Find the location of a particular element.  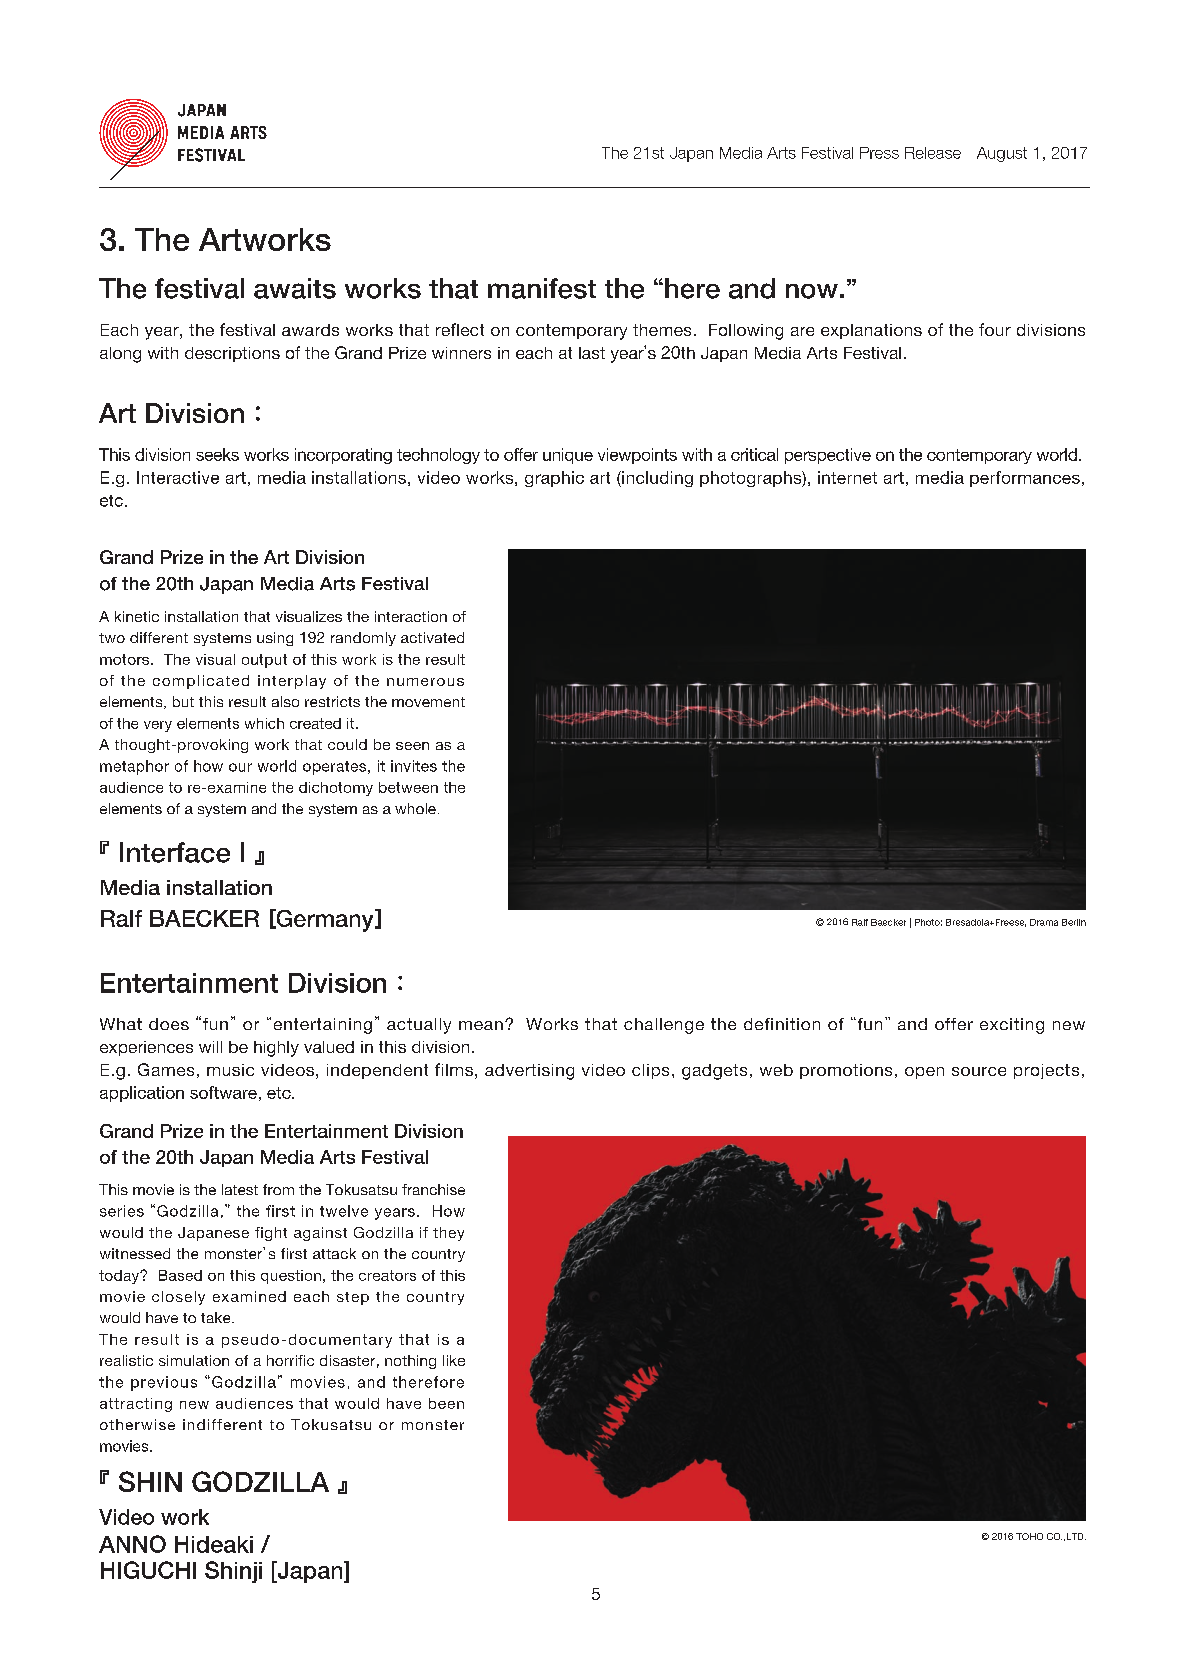

awaits is located at coordinates (295, 288).
